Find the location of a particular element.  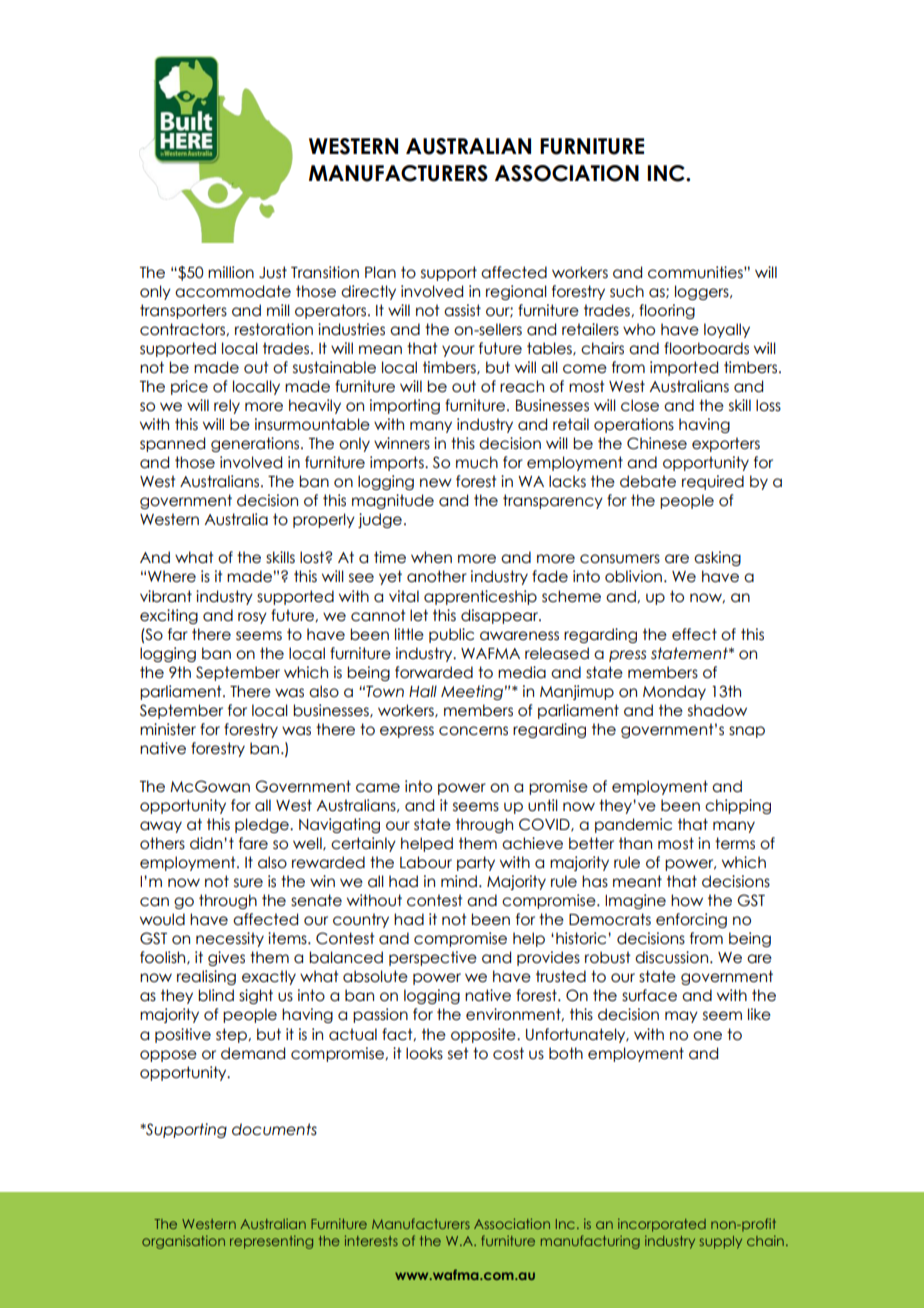

minister is located at coordinates (168, 729).
